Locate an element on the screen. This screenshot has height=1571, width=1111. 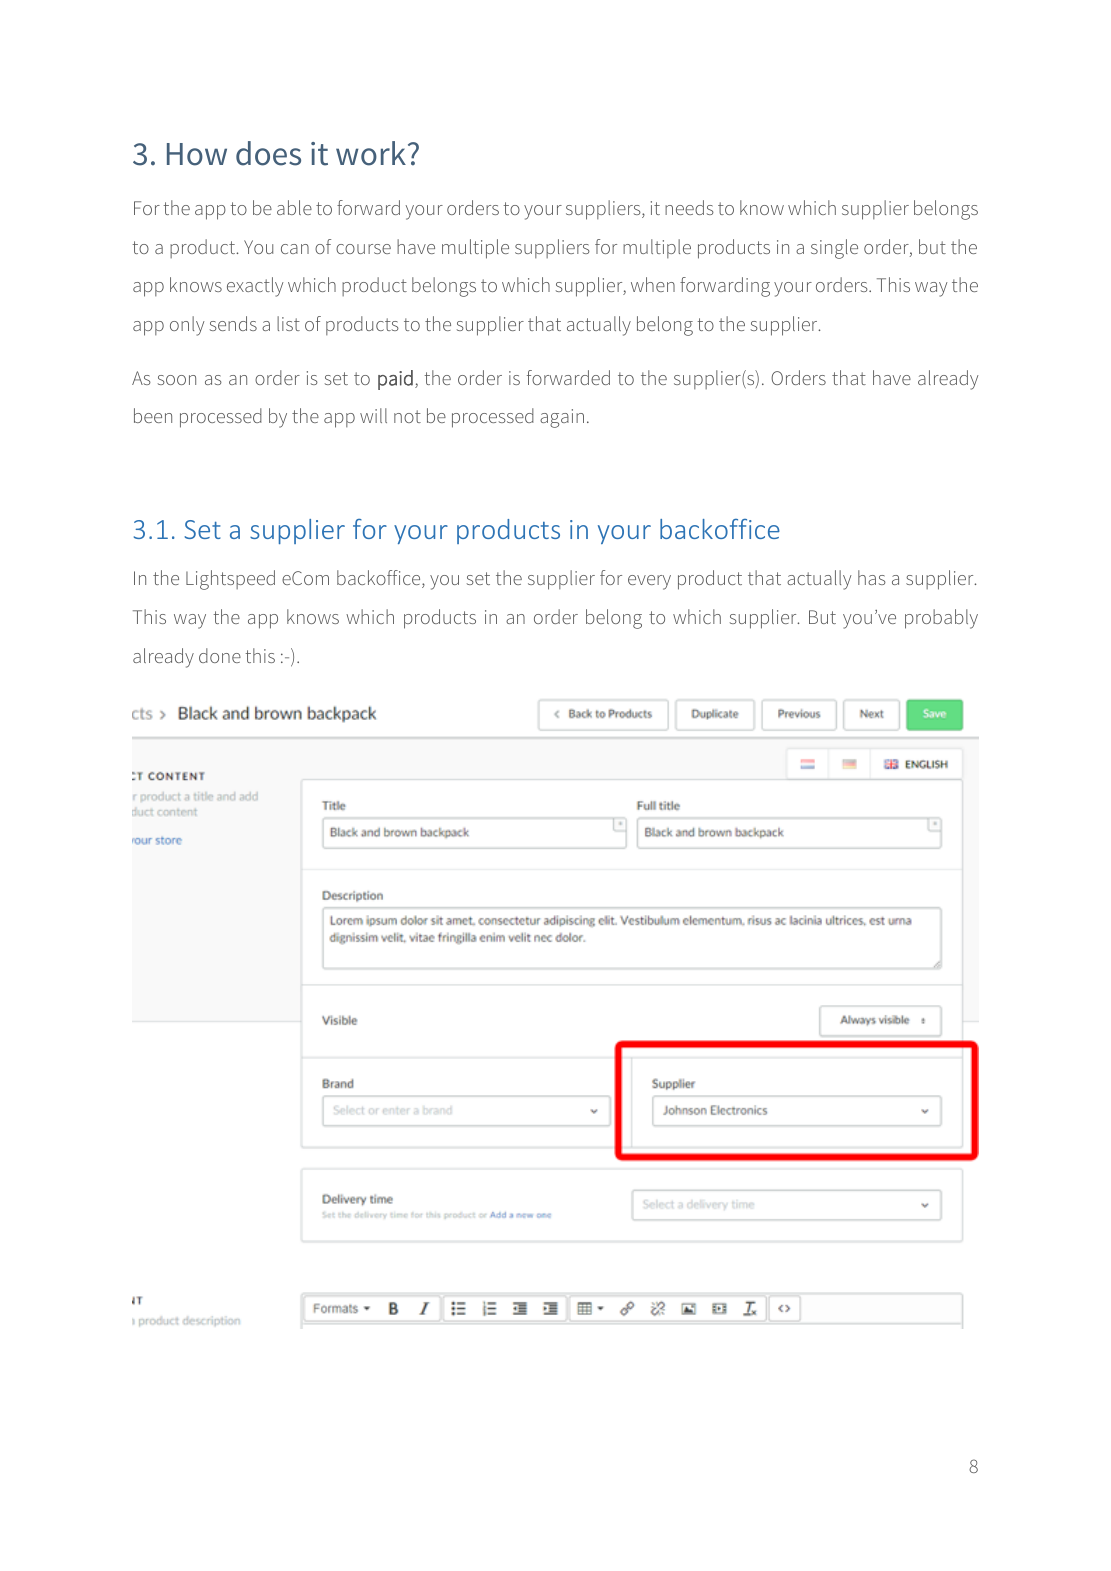
every is located at coordinates (649, 582).
